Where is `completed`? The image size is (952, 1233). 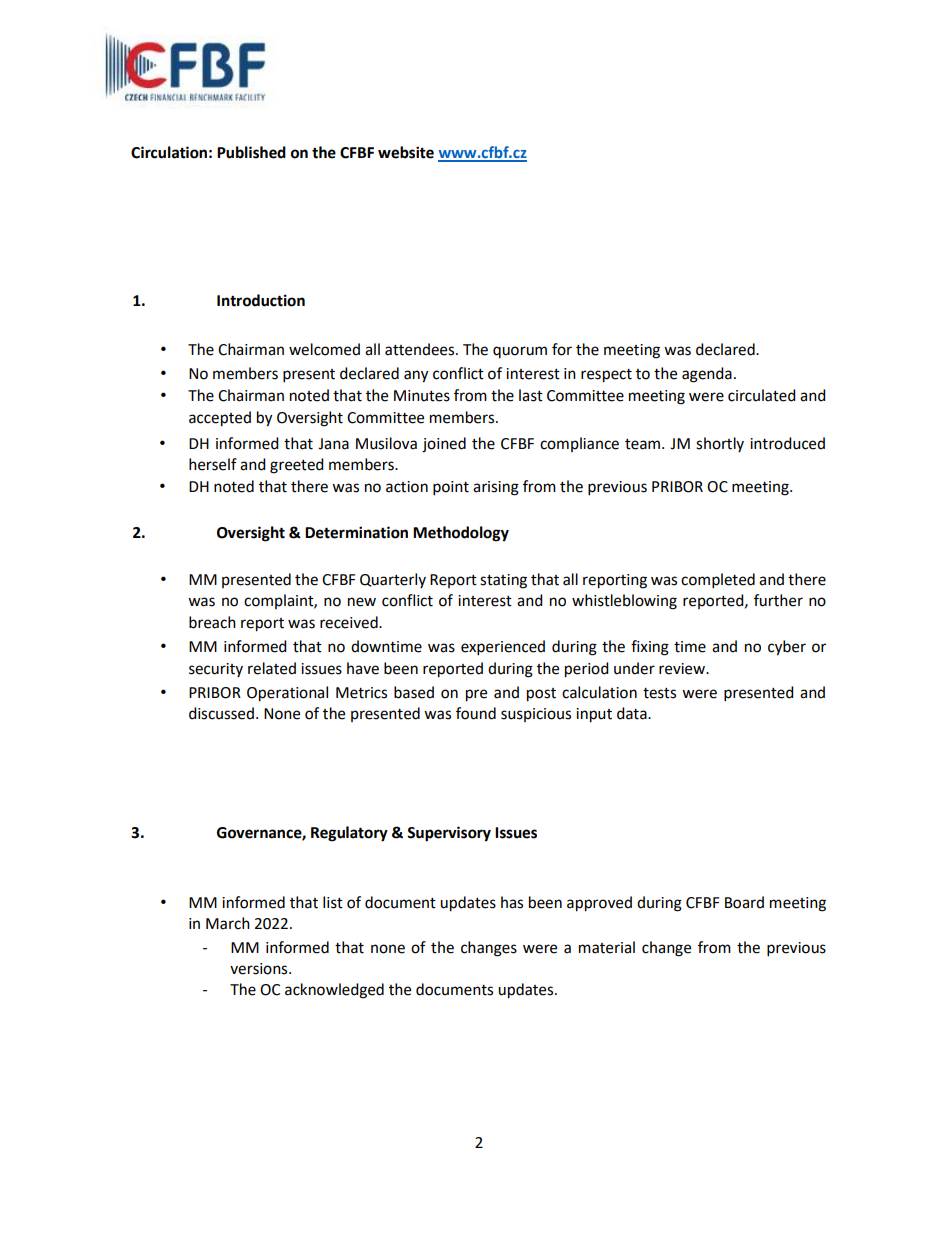 completed is located at coordinates (718, 581).
